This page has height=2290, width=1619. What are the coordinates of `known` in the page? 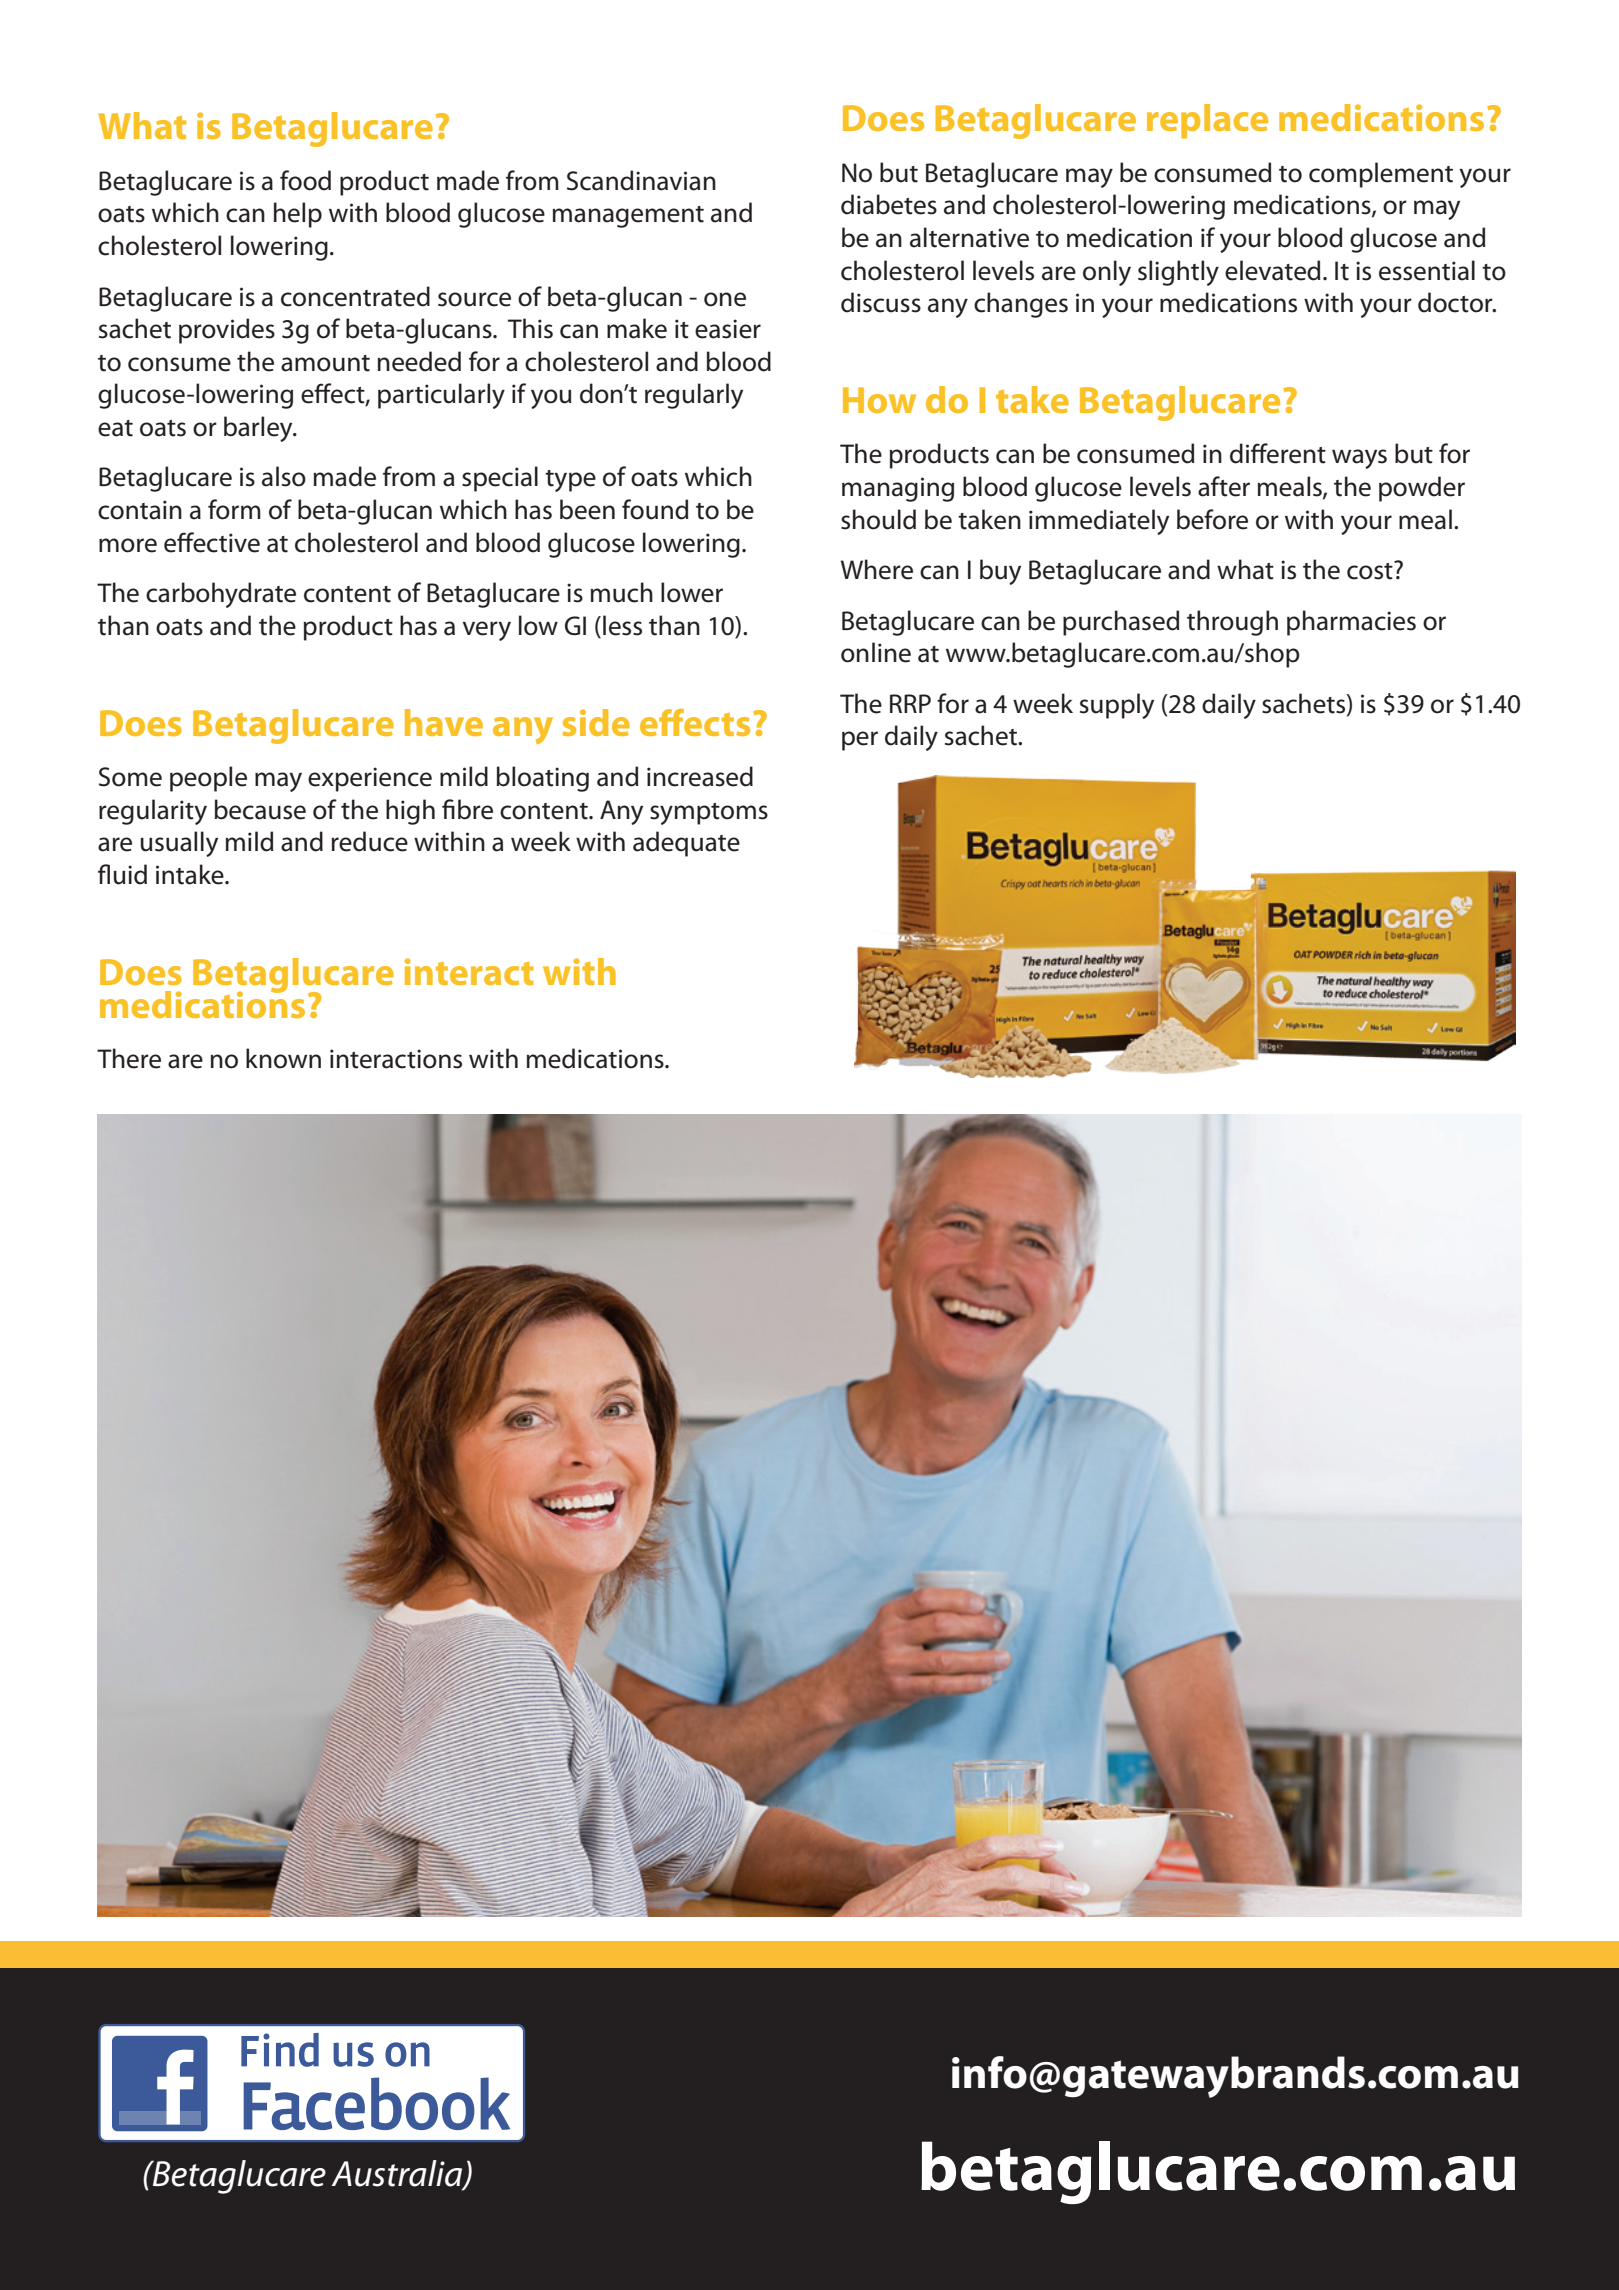 It's located at (283, 1058).
